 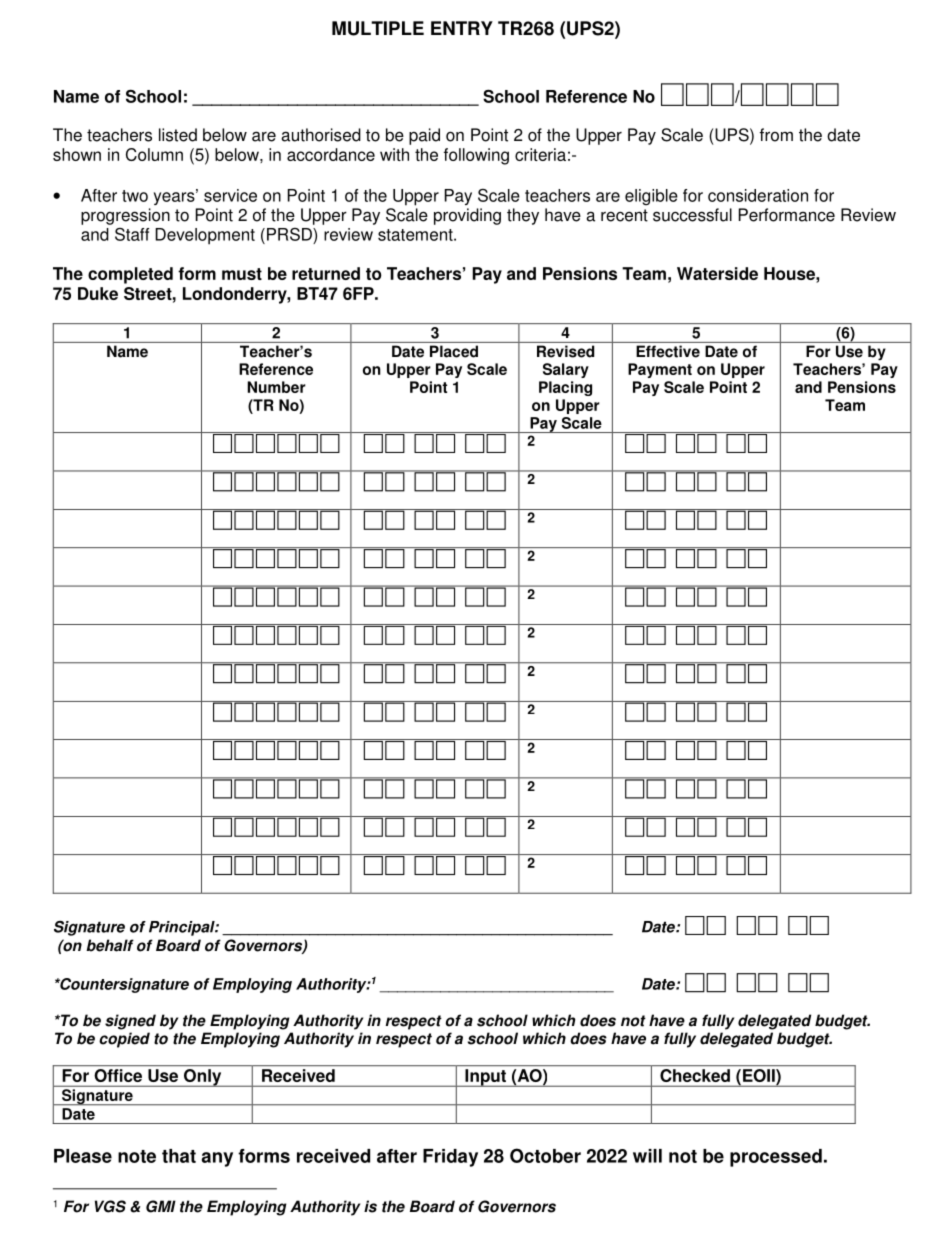 I want to click on Friday, so click(x=450, y=1158).
